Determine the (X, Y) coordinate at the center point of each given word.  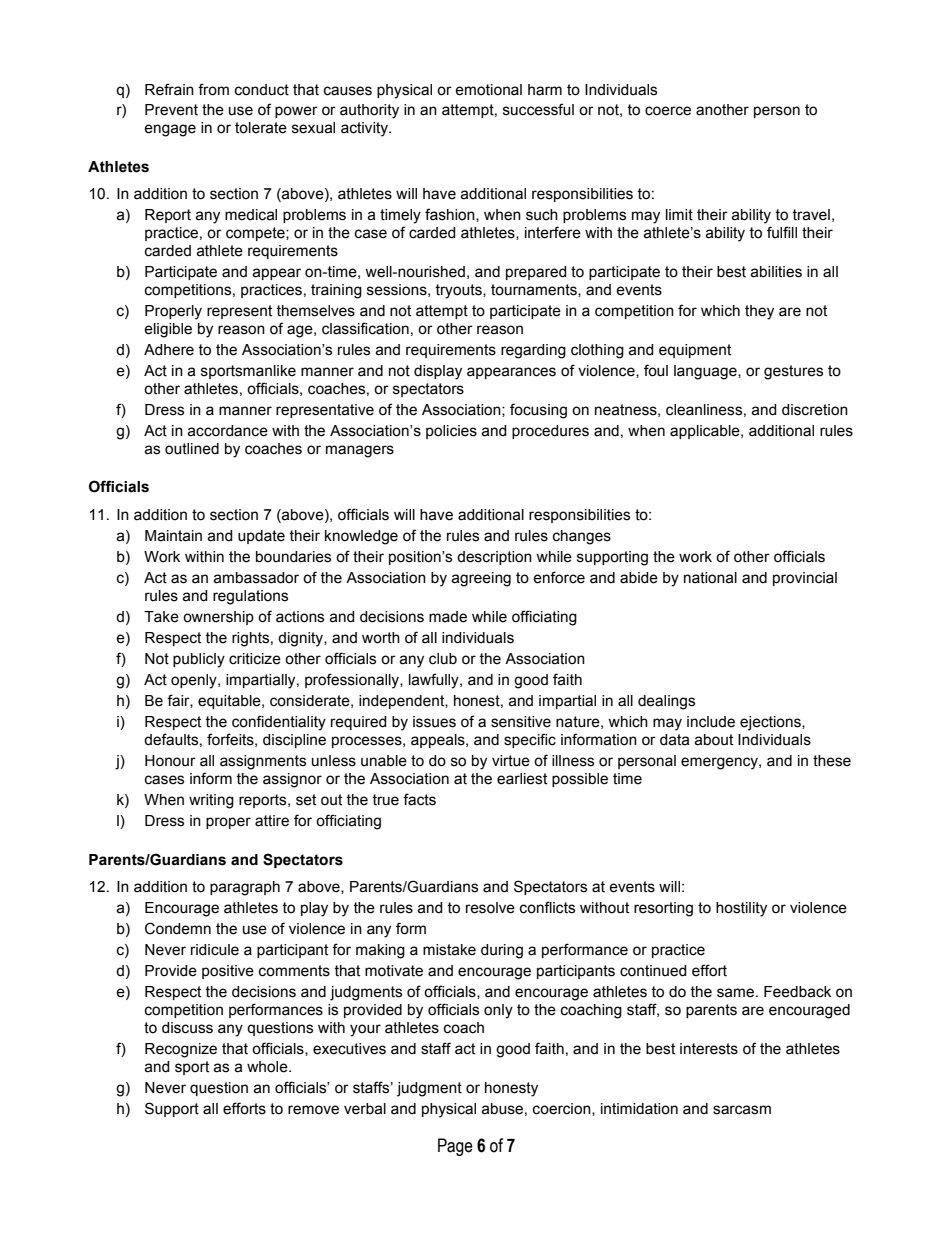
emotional (488, 90)
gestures (793, 372)
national (710, 578)
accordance (227, 431)
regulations (250, 597)
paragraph (245, 888)
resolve (490, 908)
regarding (533, 351)
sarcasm (742, 1110)
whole (268, 1067)
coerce (668, 111)
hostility (741, 909)
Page (455, 1147)
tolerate (261, 128)
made (448, 617)
